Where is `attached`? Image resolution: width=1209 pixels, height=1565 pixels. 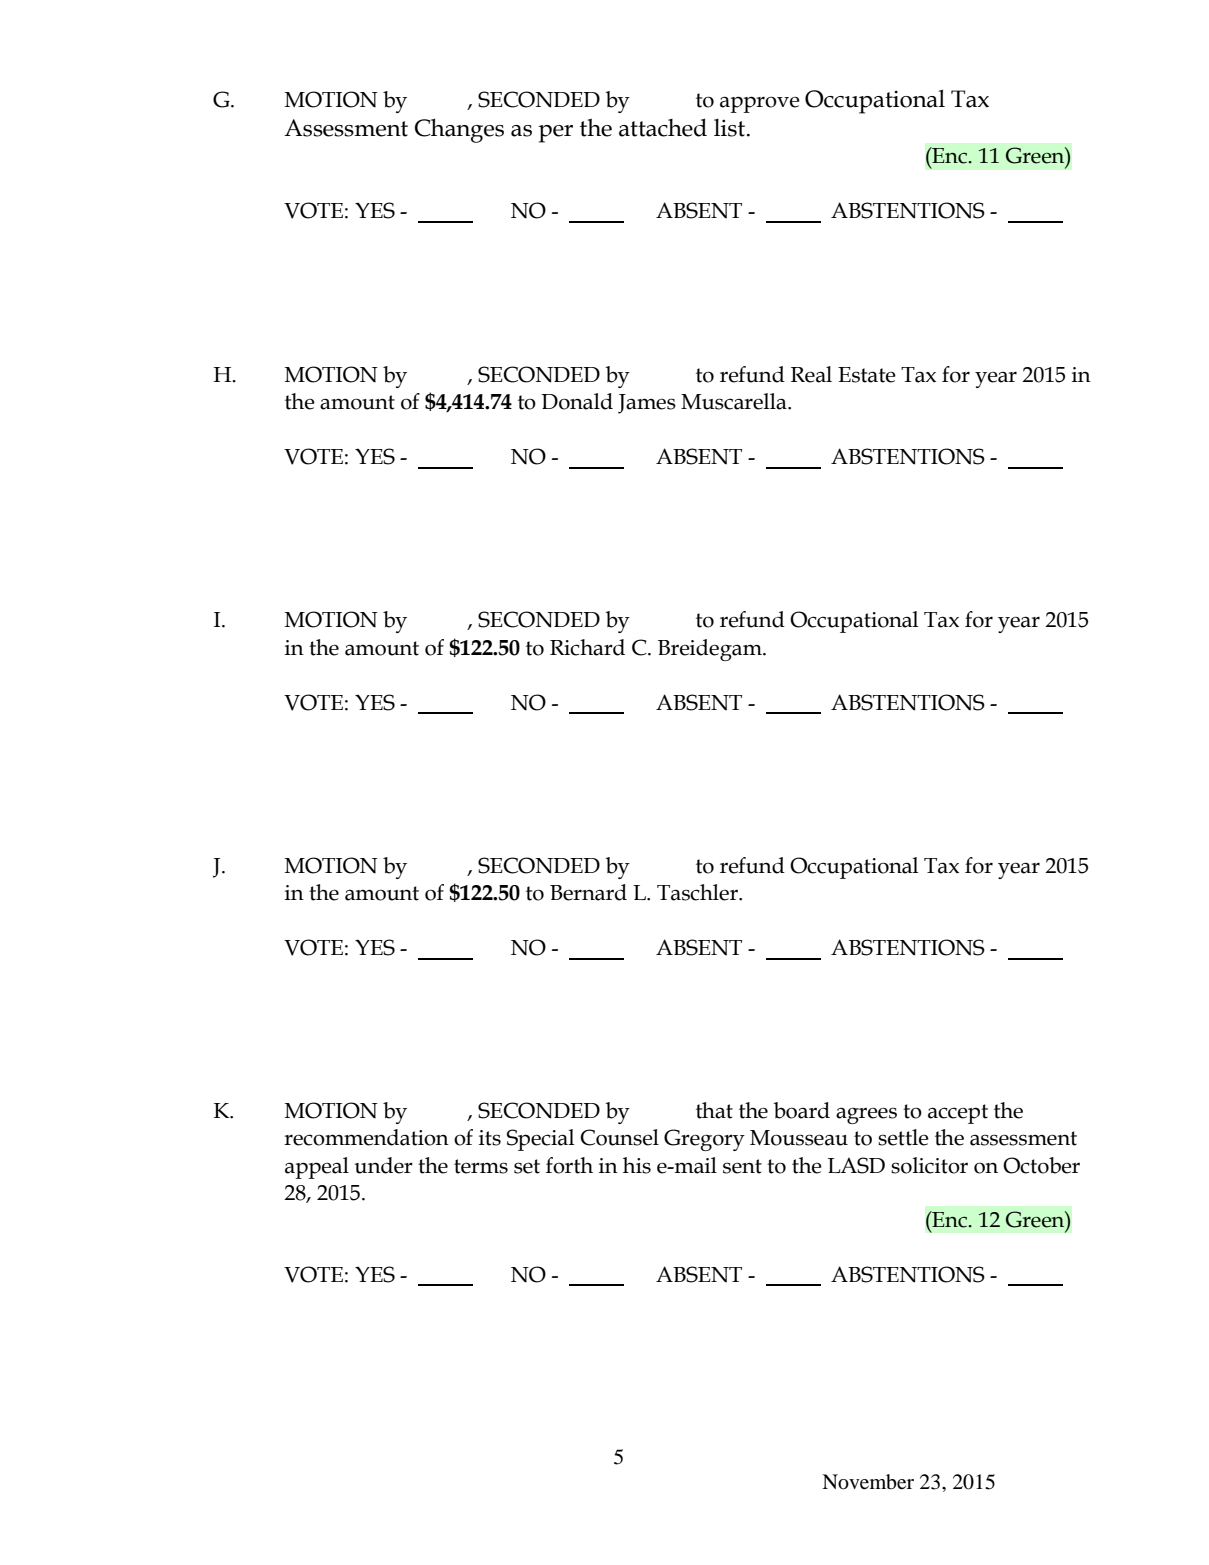
attached is located at coordinates (663, 127).
